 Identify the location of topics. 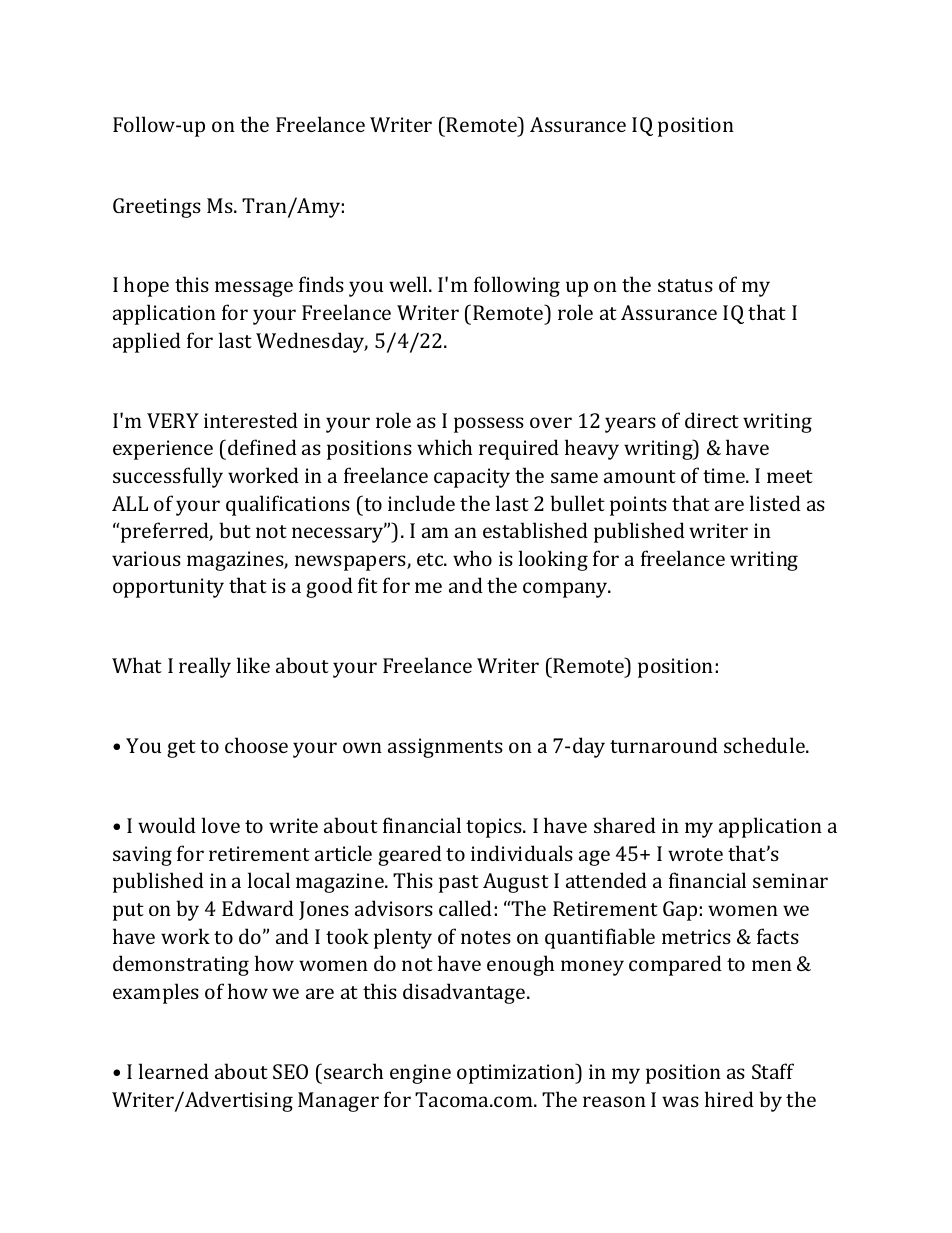
(495, 828).
